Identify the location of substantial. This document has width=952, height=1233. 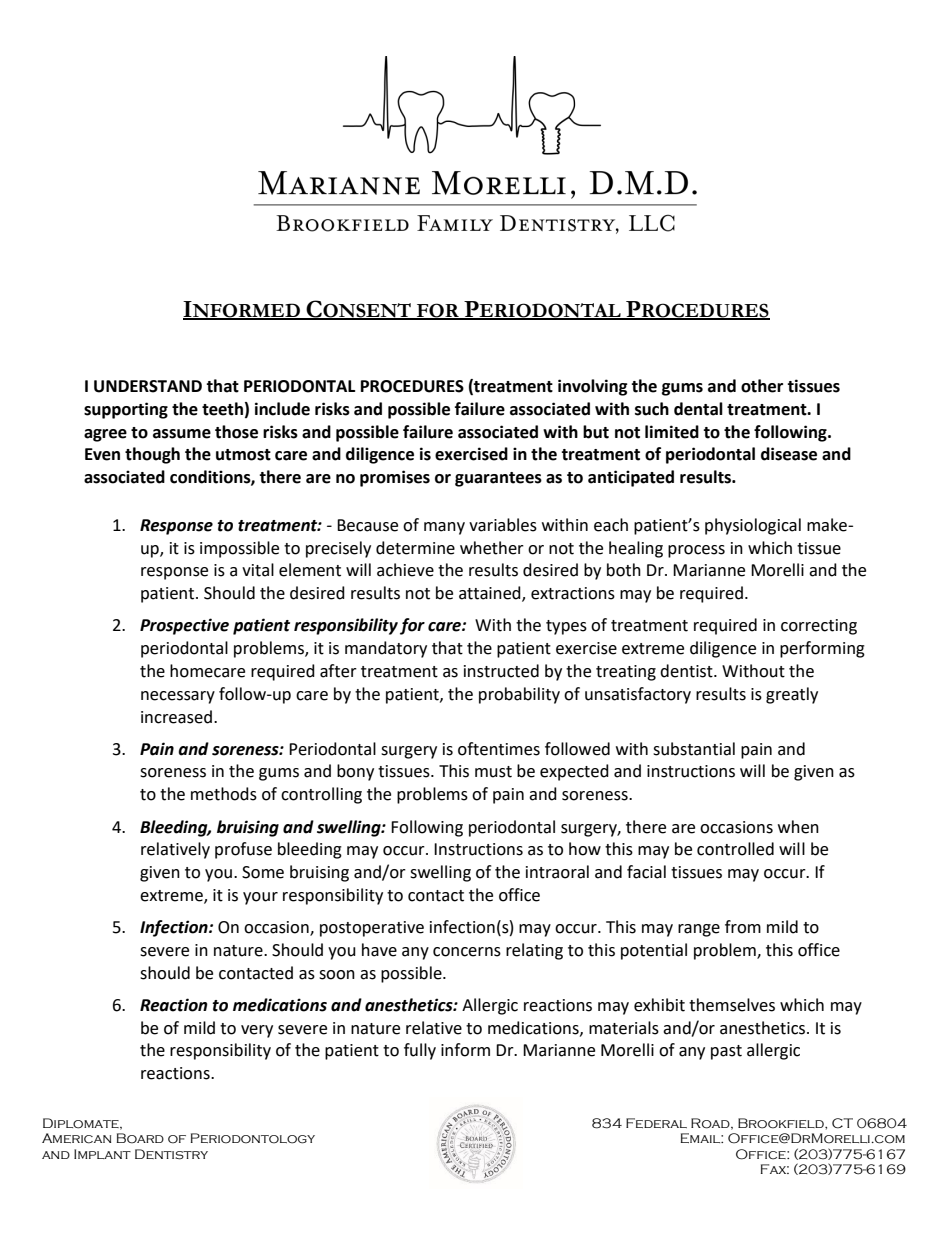
(694, 749).
